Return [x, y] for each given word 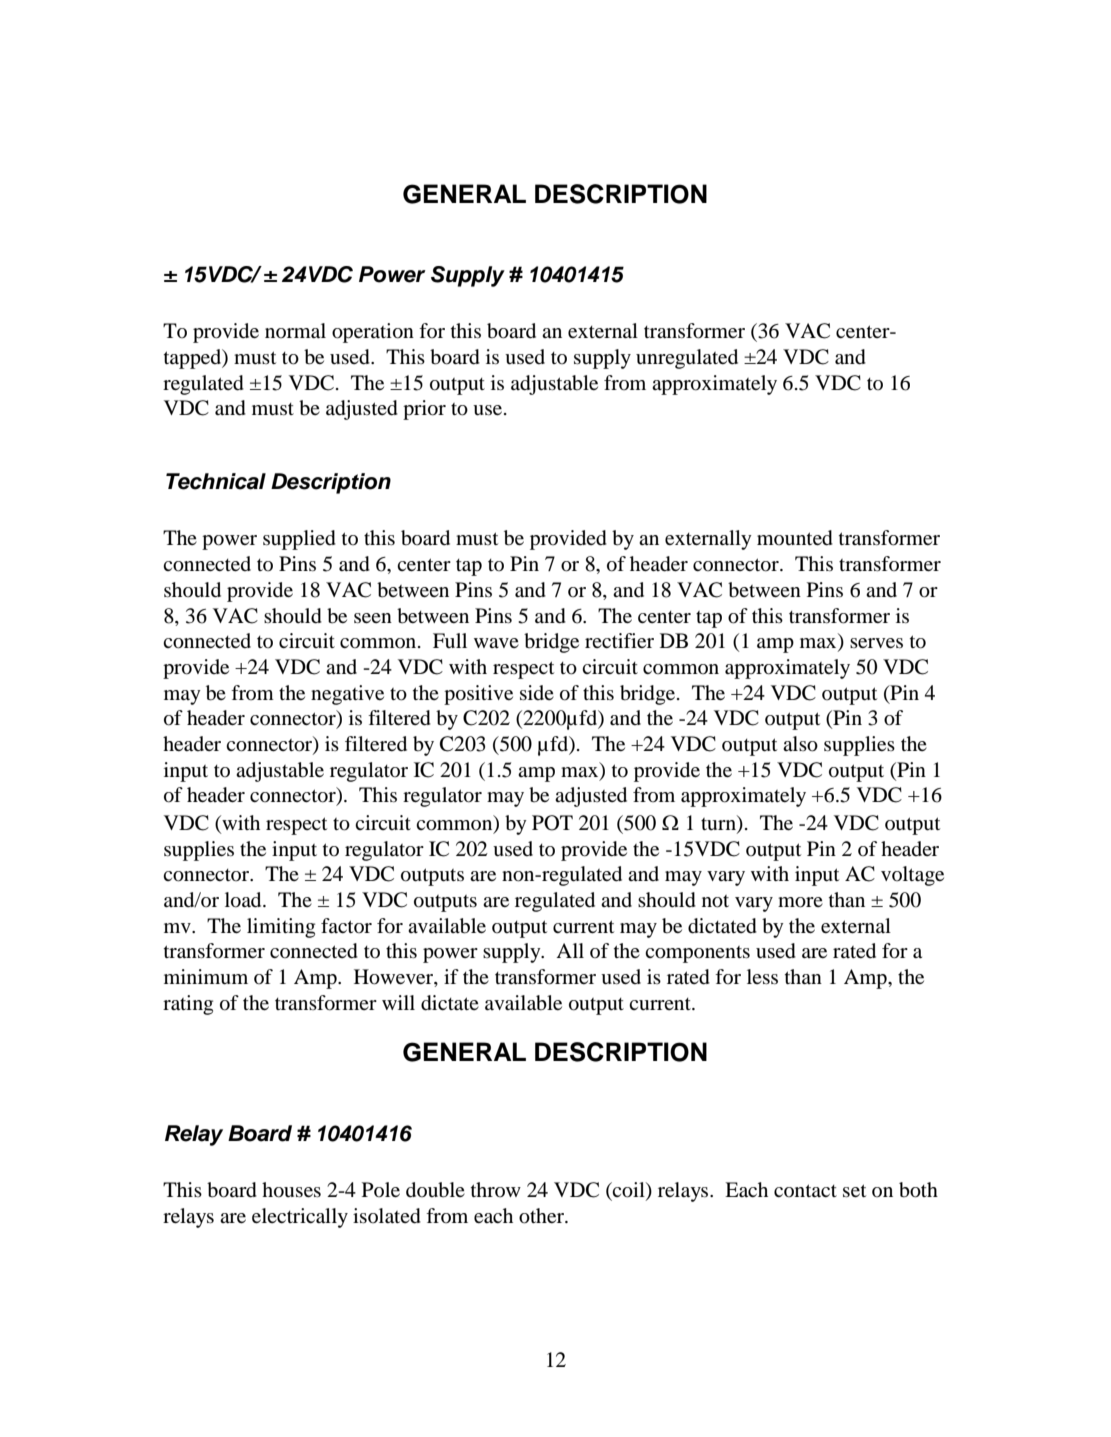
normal [295, 331]
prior [424, 410]
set [854, 1190]
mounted [795, 538]
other [542, 1216]
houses [291, 1190]
